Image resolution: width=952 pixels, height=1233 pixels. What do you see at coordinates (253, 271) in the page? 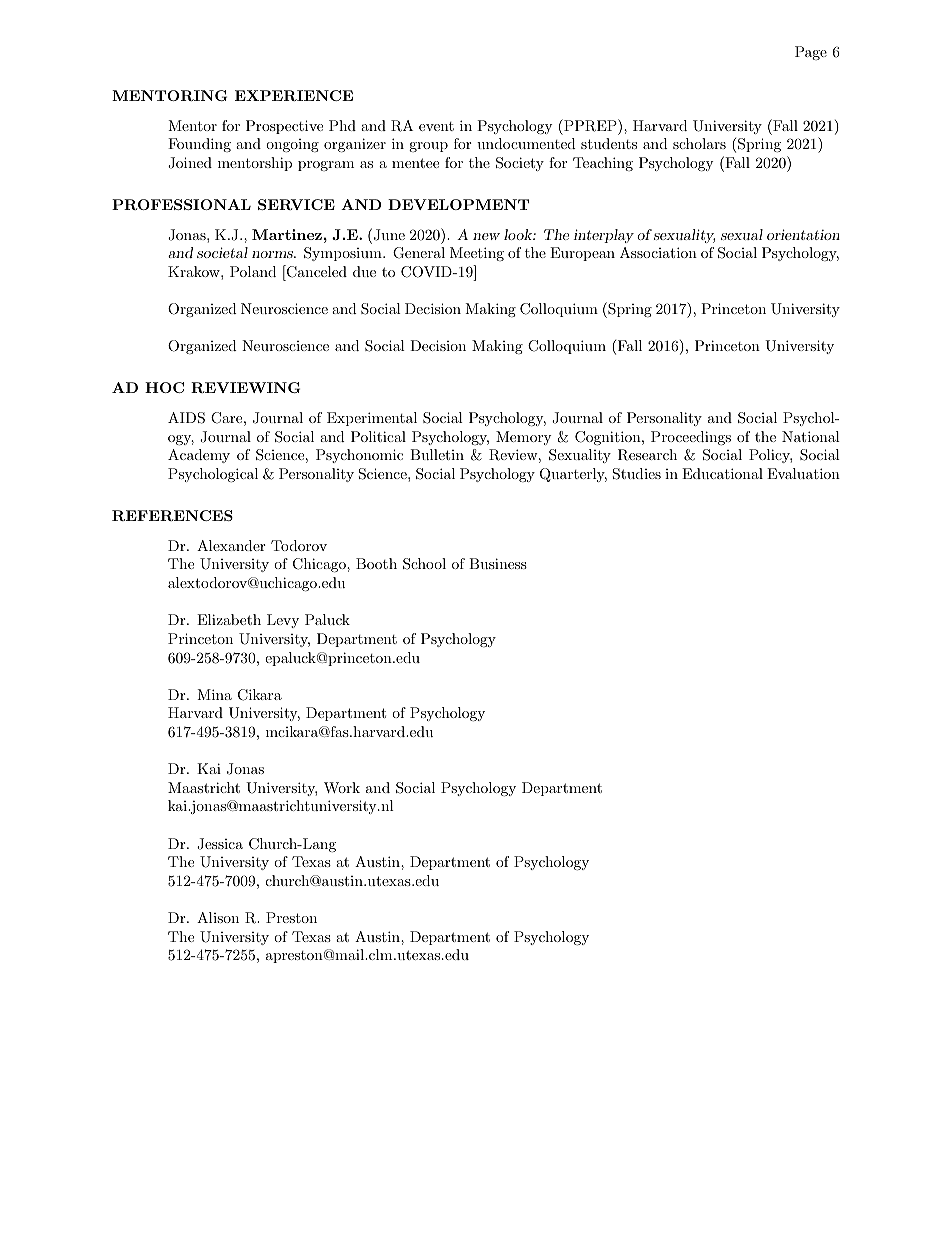
I see `Poland` at bounding box center [253, 271].
